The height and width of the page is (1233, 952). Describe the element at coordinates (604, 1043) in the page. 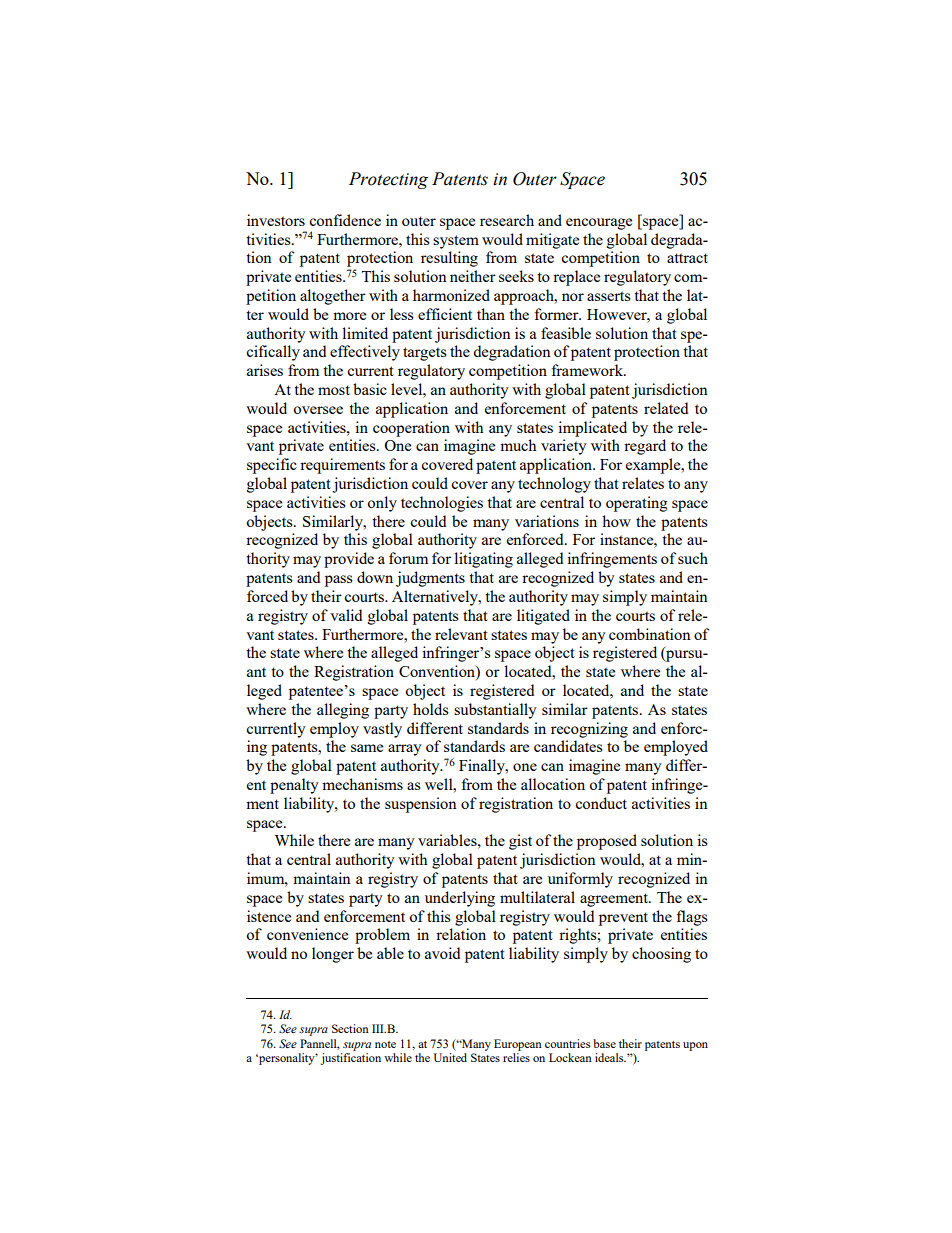

I see `base` at that location.
